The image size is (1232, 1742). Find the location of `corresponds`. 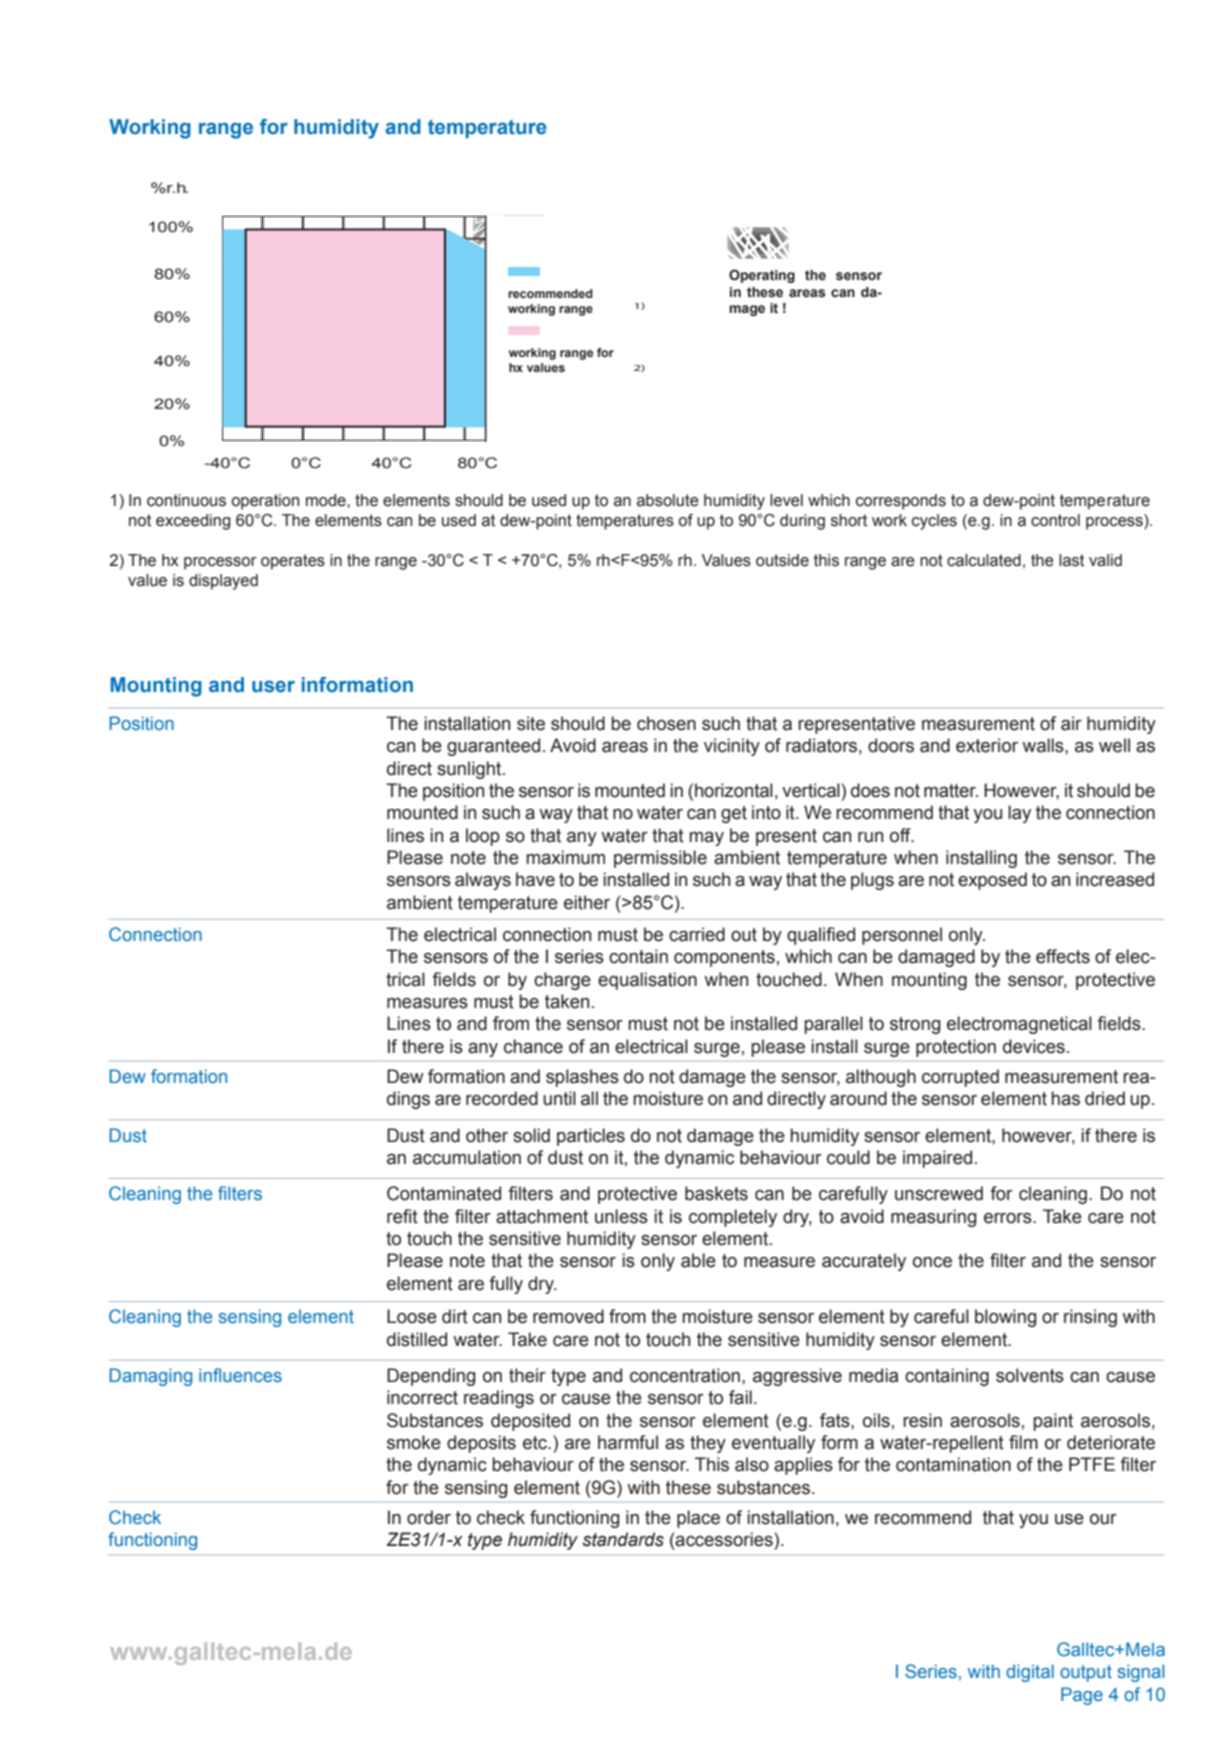

corresponds is located at coordinates (901, 502).
